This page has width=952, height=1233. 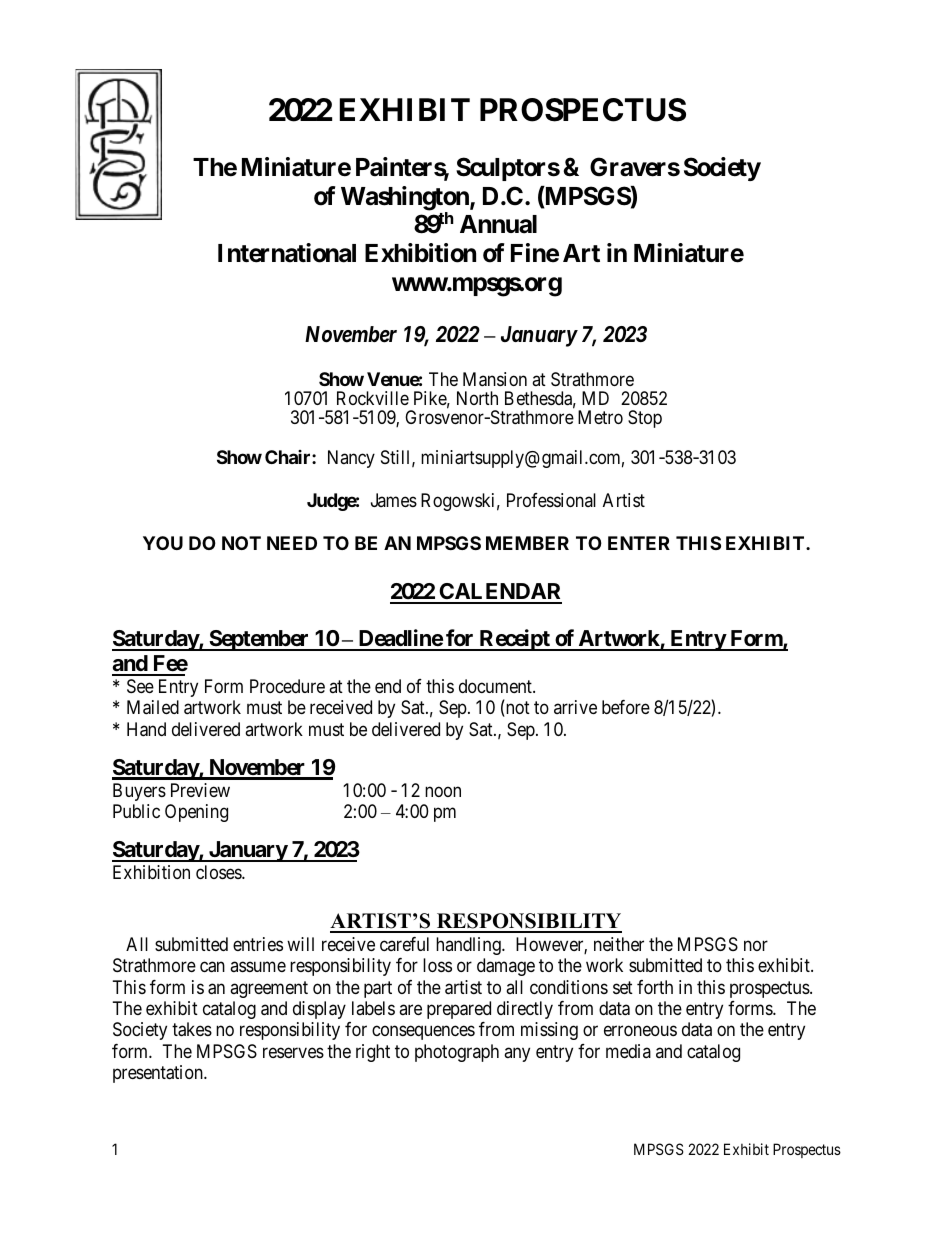 What do you see at coordinates (192, 1029) in the page?
I see `takes` at bounding box center [192, 1029].
